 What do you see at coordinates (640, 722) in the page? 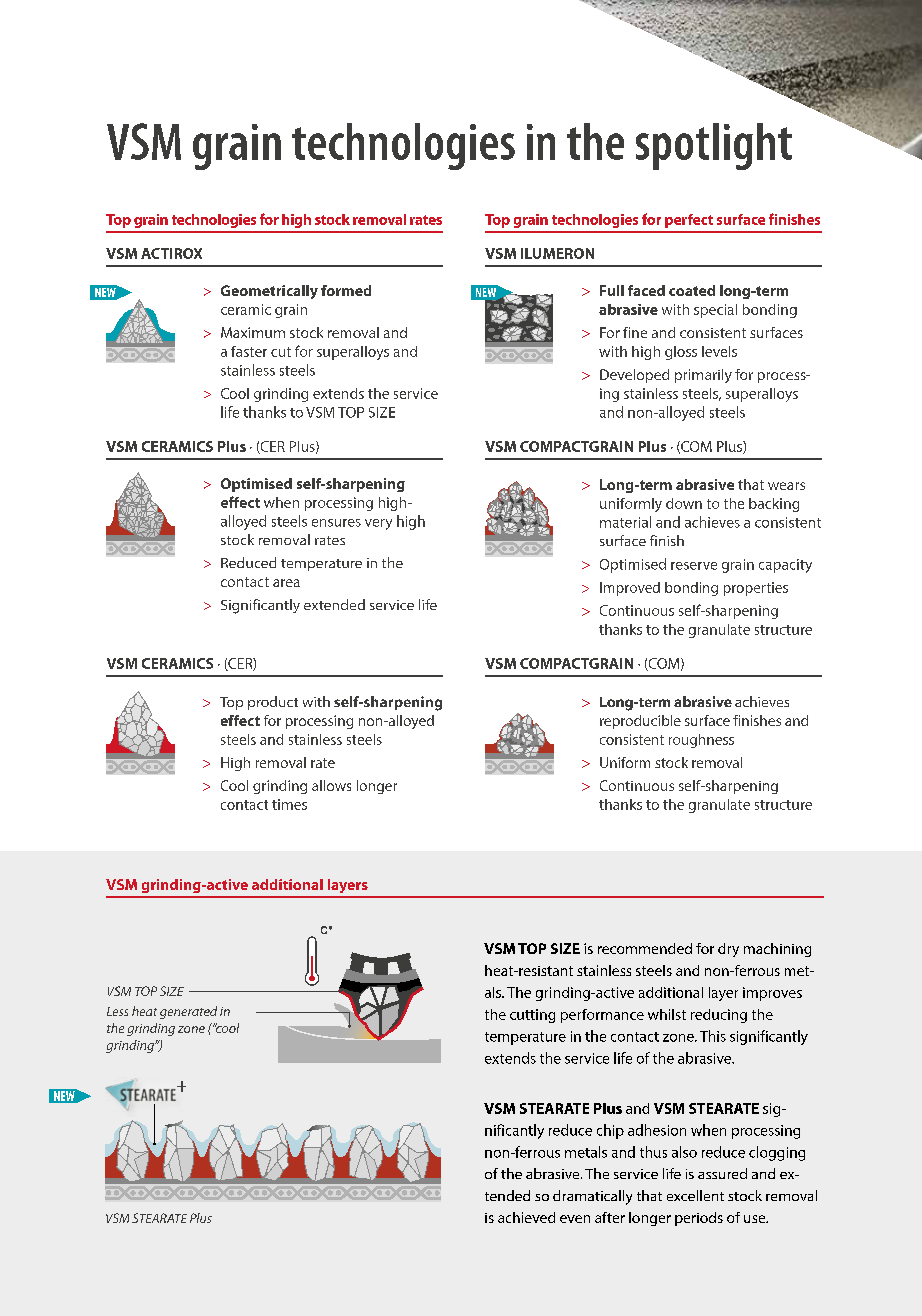
I see `reproducible` at bounding box center [640, 722].
